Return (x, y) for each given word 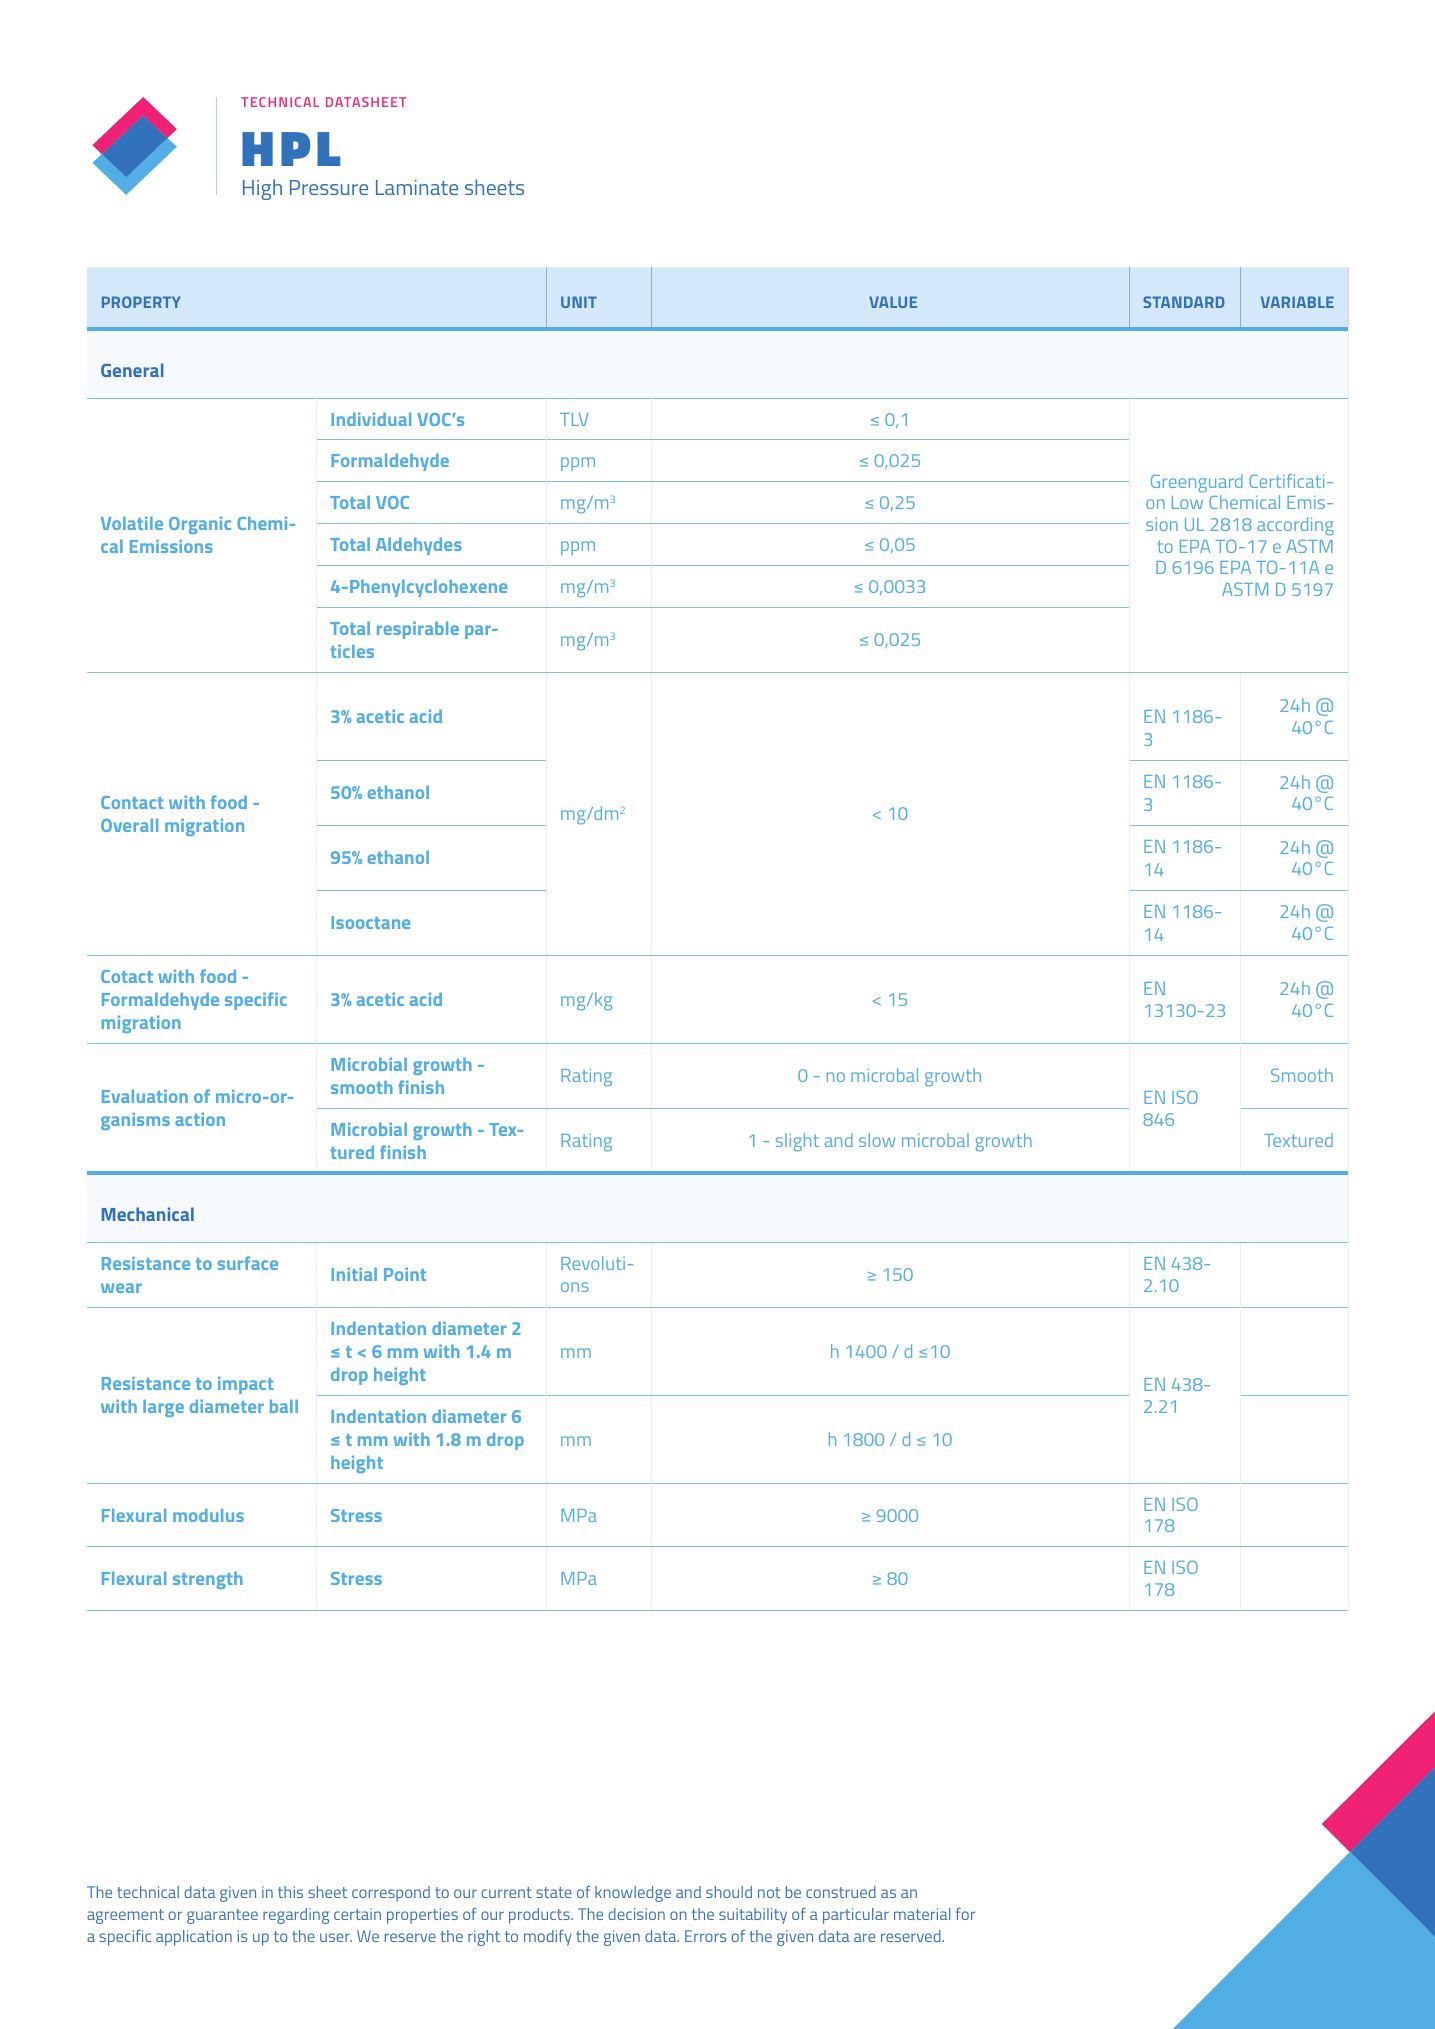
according (1295, 526)
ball (284, 1406)
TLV (574, 419)
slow (877, 1140)
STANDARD (1184, 302)
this (290, 1892)
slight (797, 1142)
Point (405, 1274)
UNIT (579, 302)
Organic (200, 525)
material (922, 1914)
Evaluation (145, 1096)
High (262, 189)
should (729, 1892)
